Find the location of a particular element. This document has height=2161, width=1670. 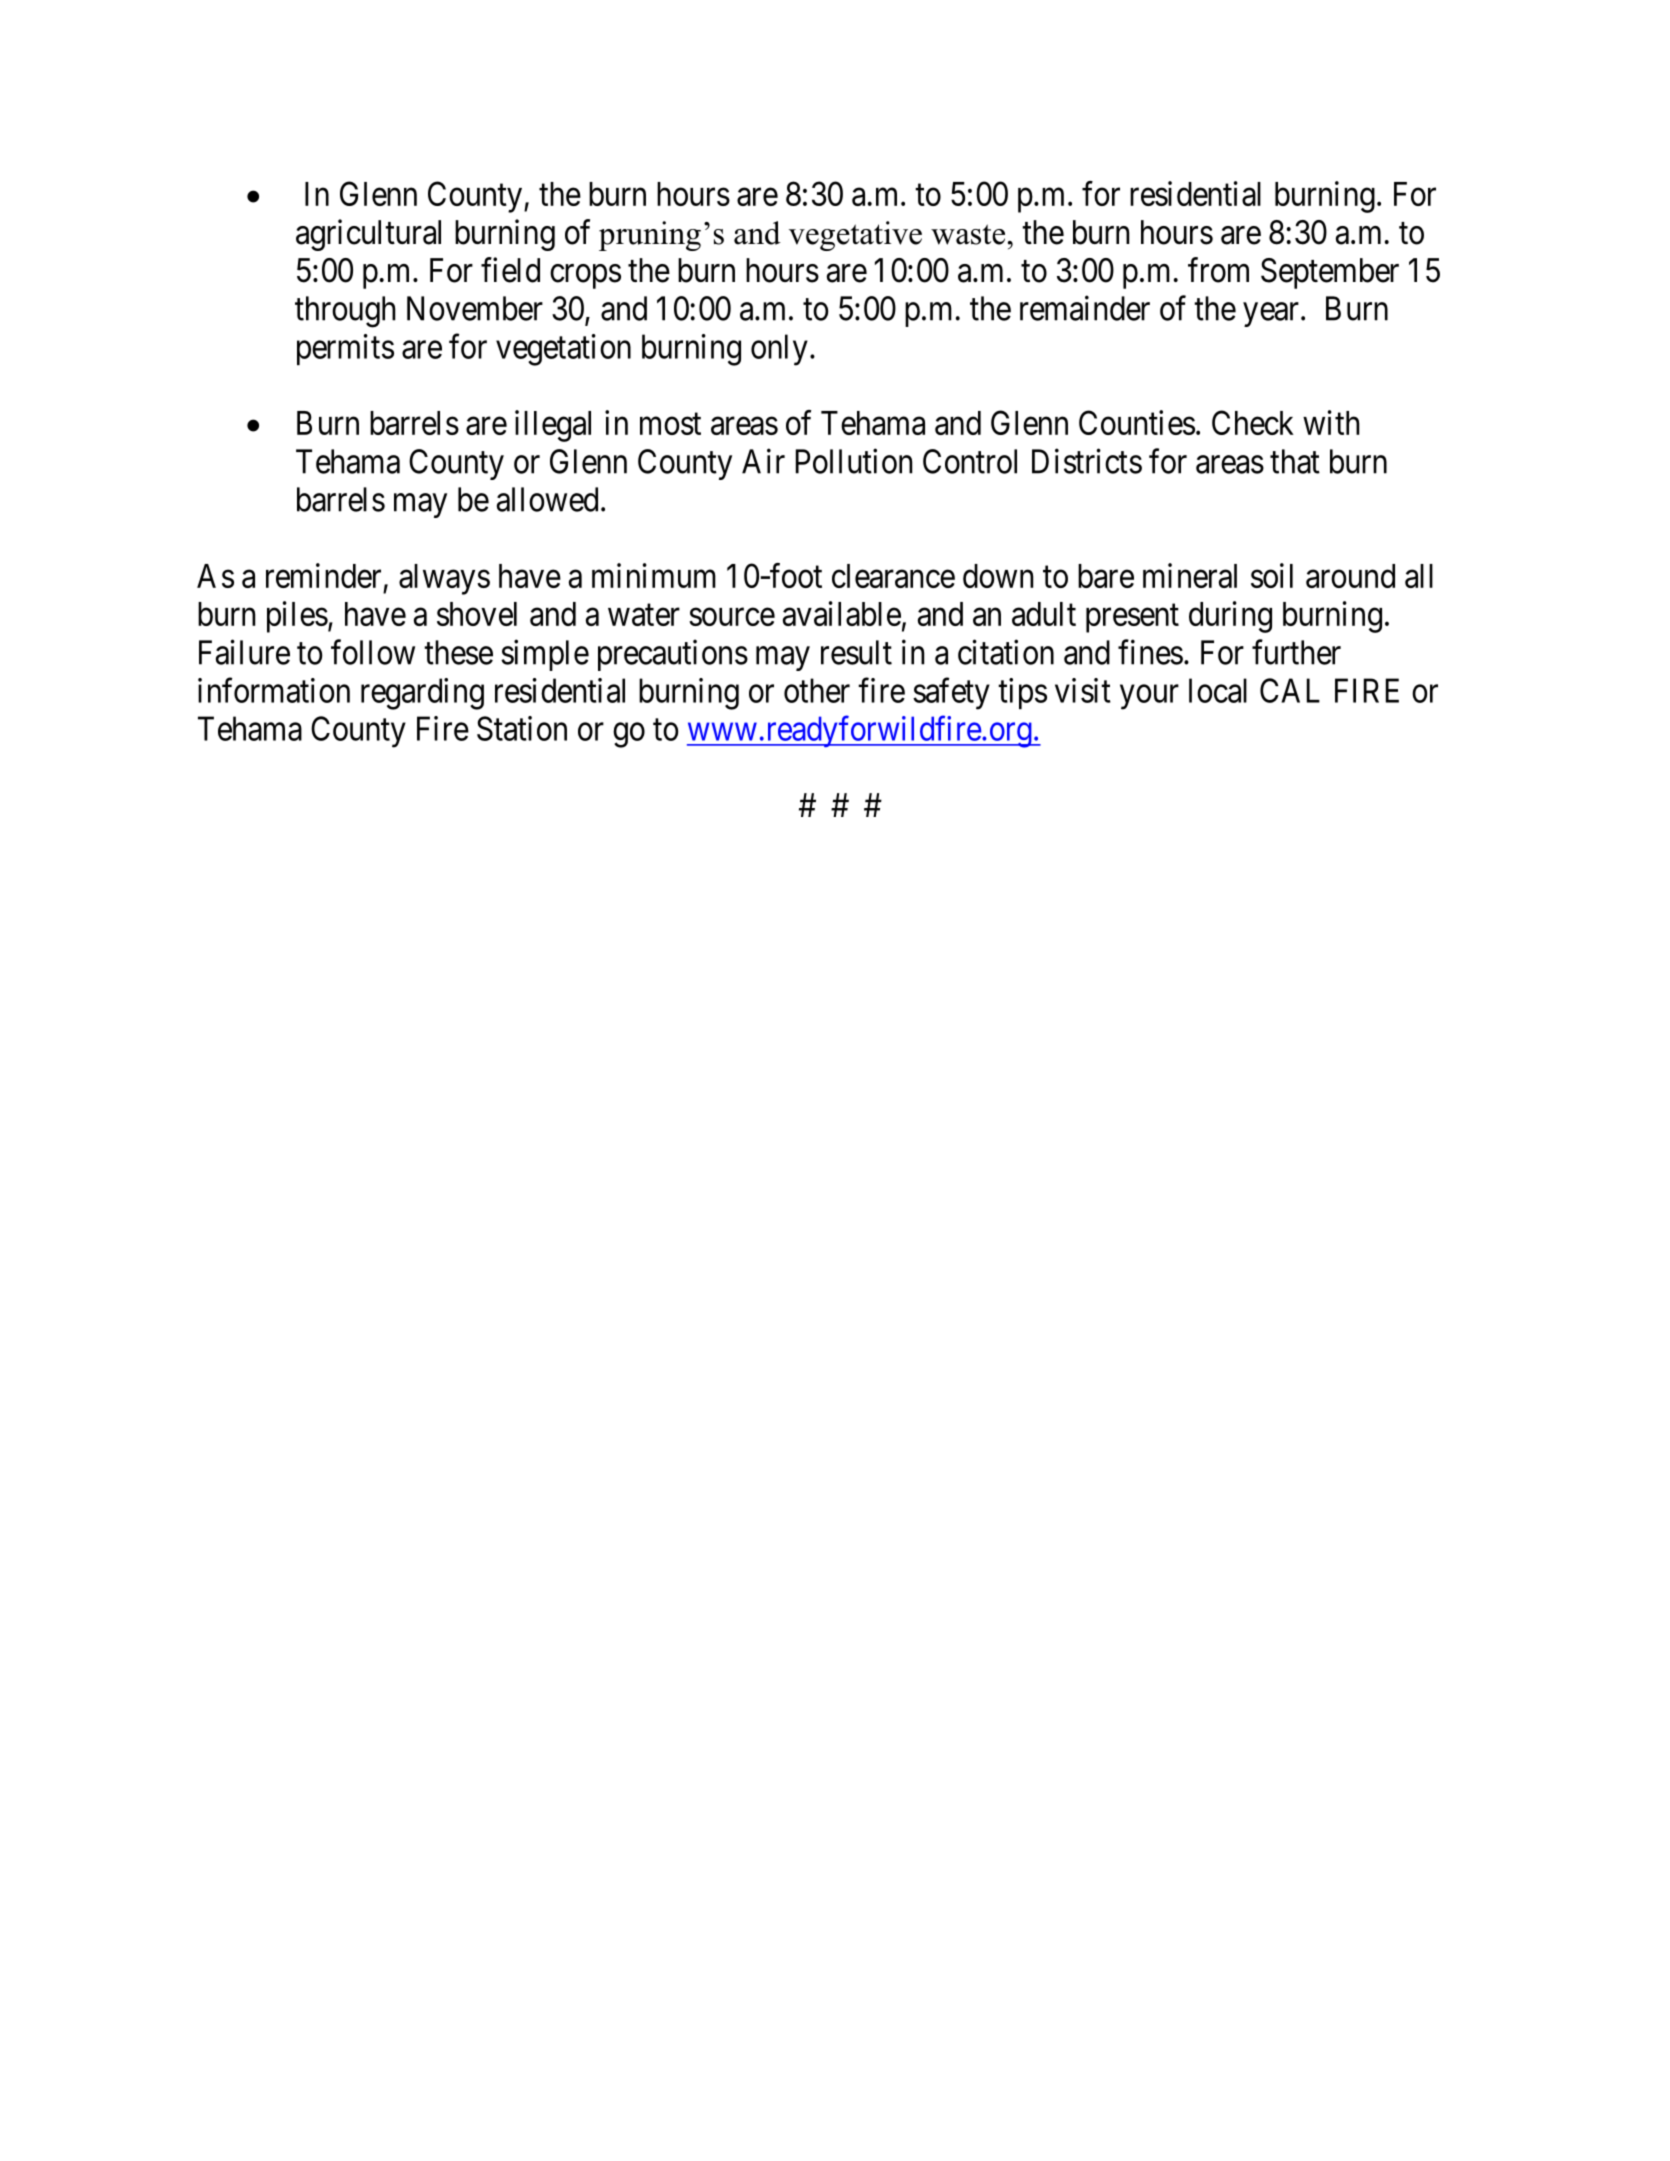

other is located at coordinates (817, 690).
